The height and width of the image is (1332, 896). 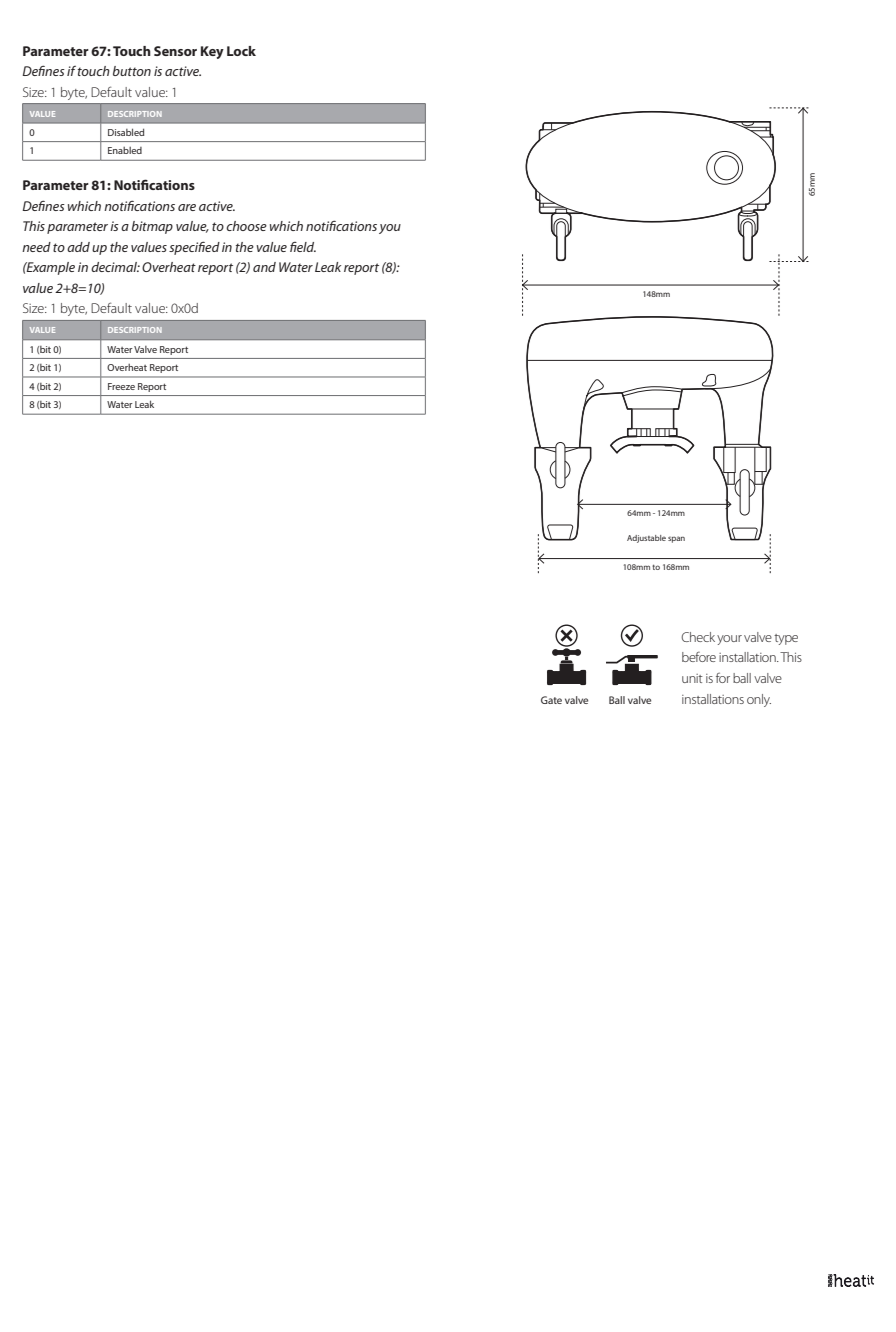 I want to click on Gate, so click(x=551, y=700).
